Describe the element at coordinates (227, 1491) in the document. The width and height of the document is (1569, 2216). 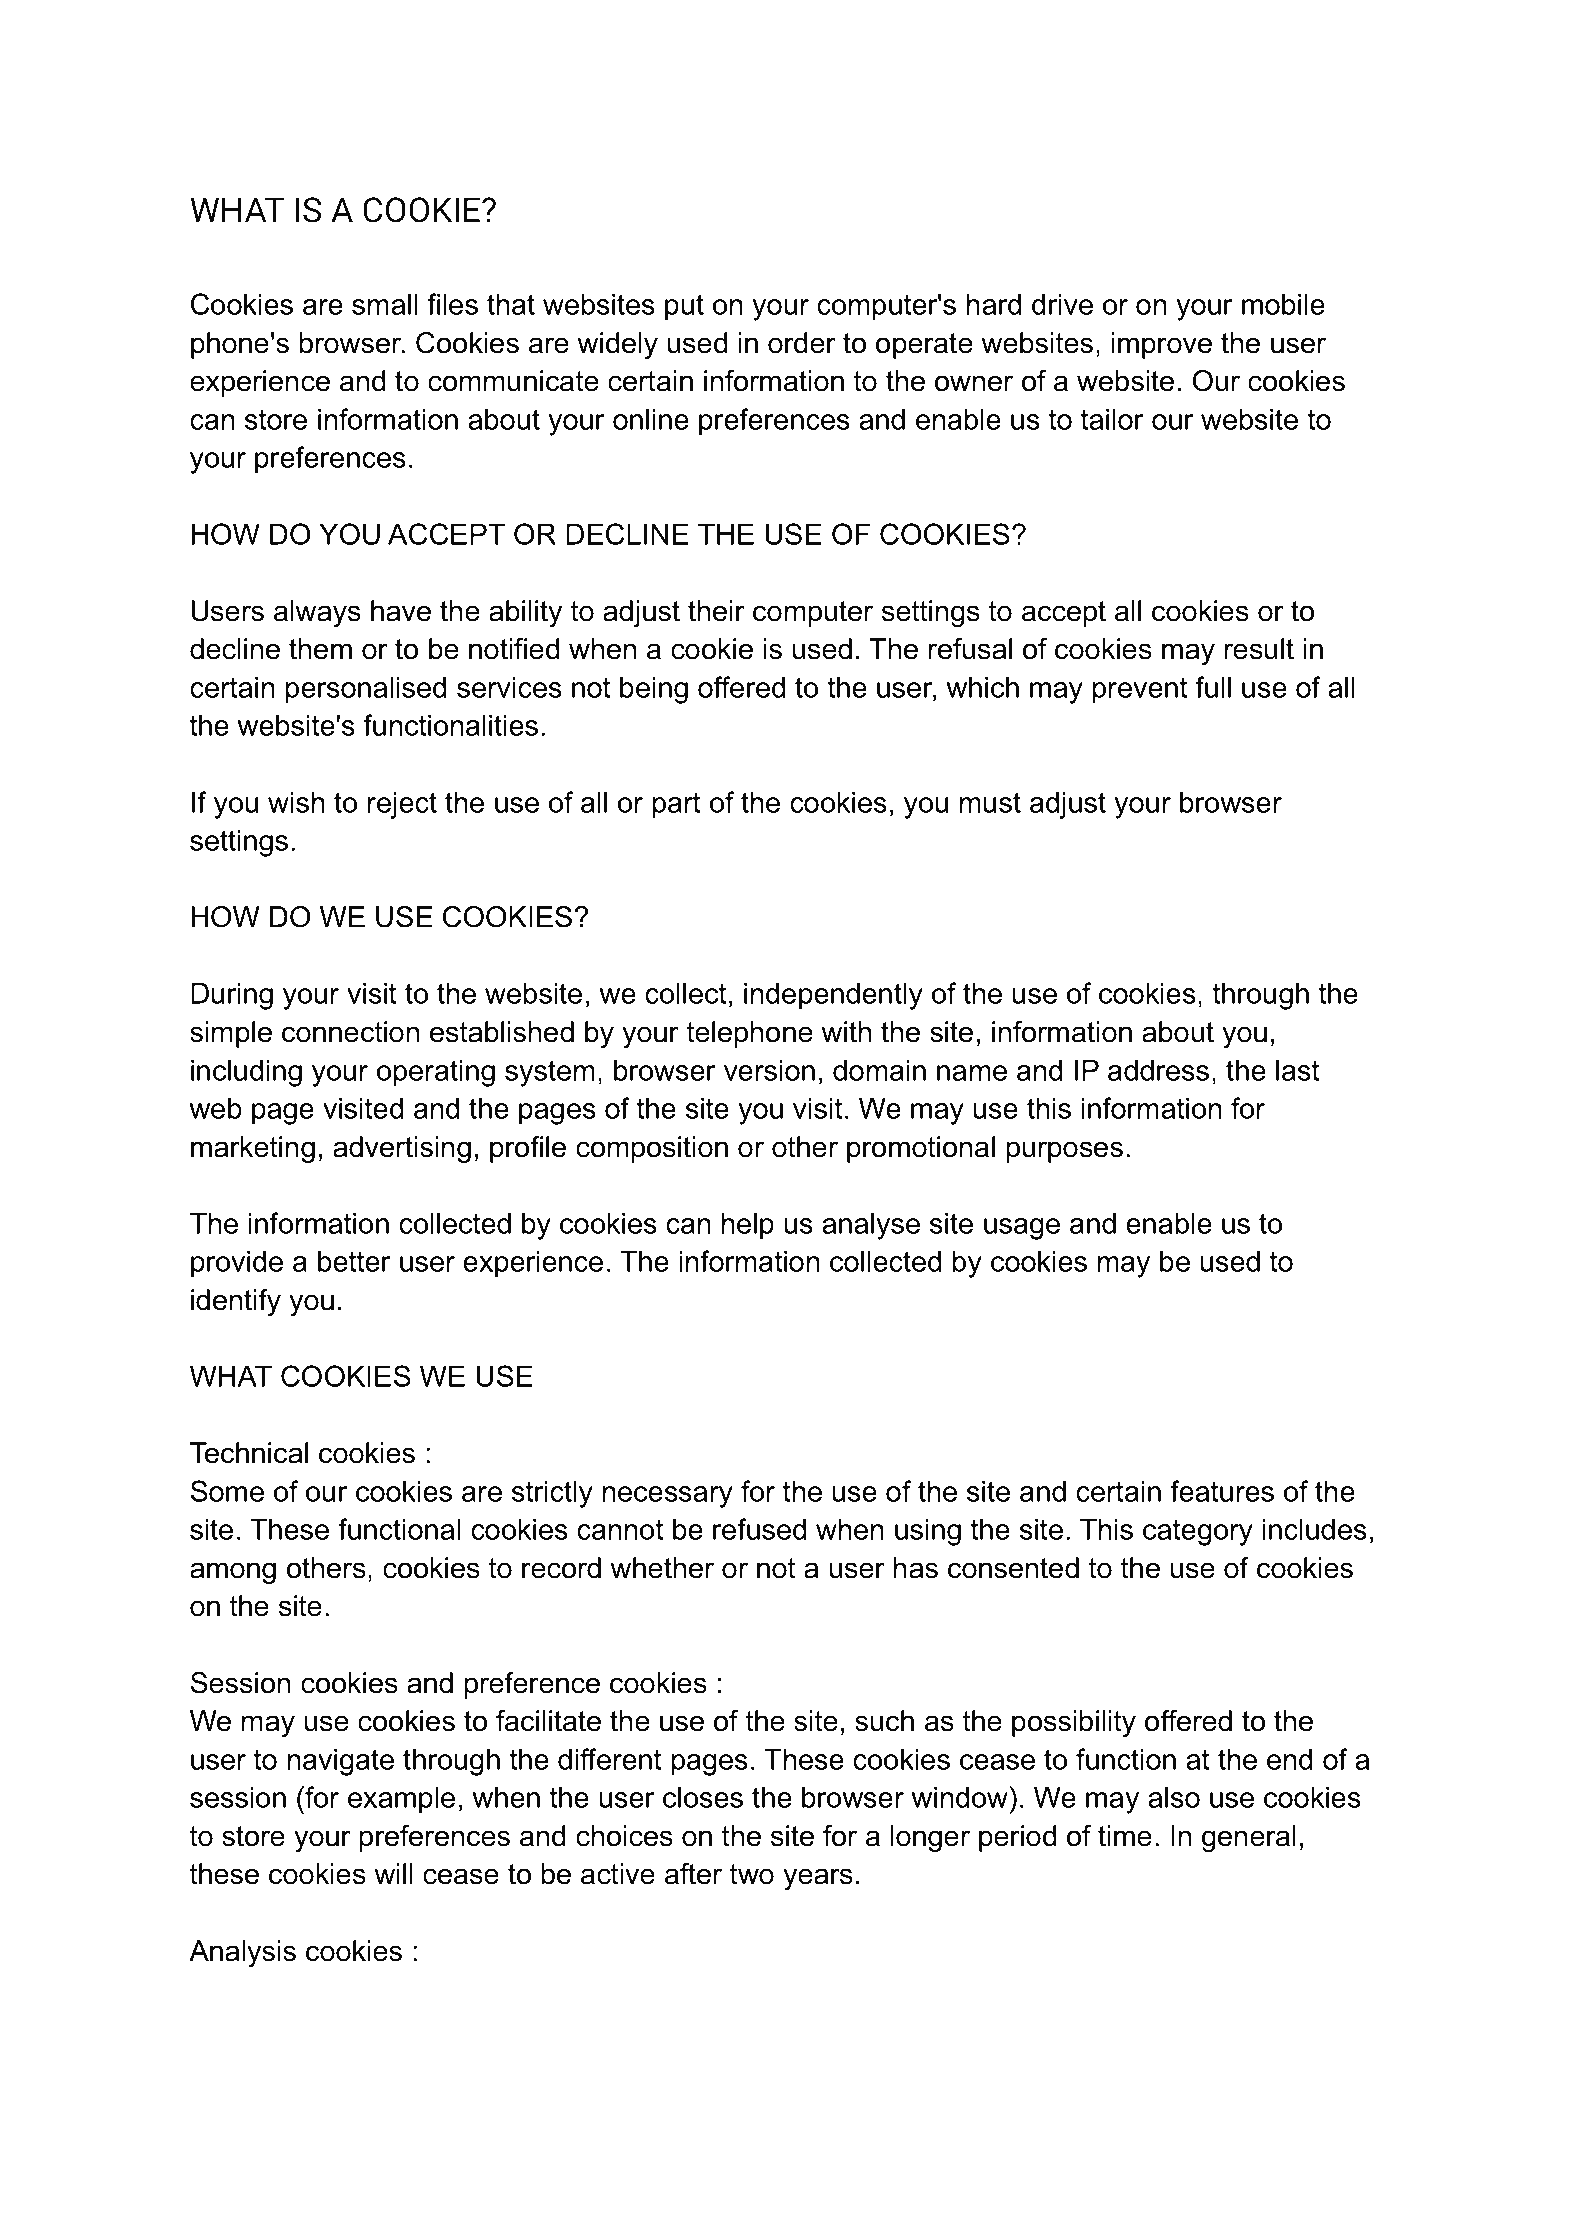
I see `Some` at that location.
